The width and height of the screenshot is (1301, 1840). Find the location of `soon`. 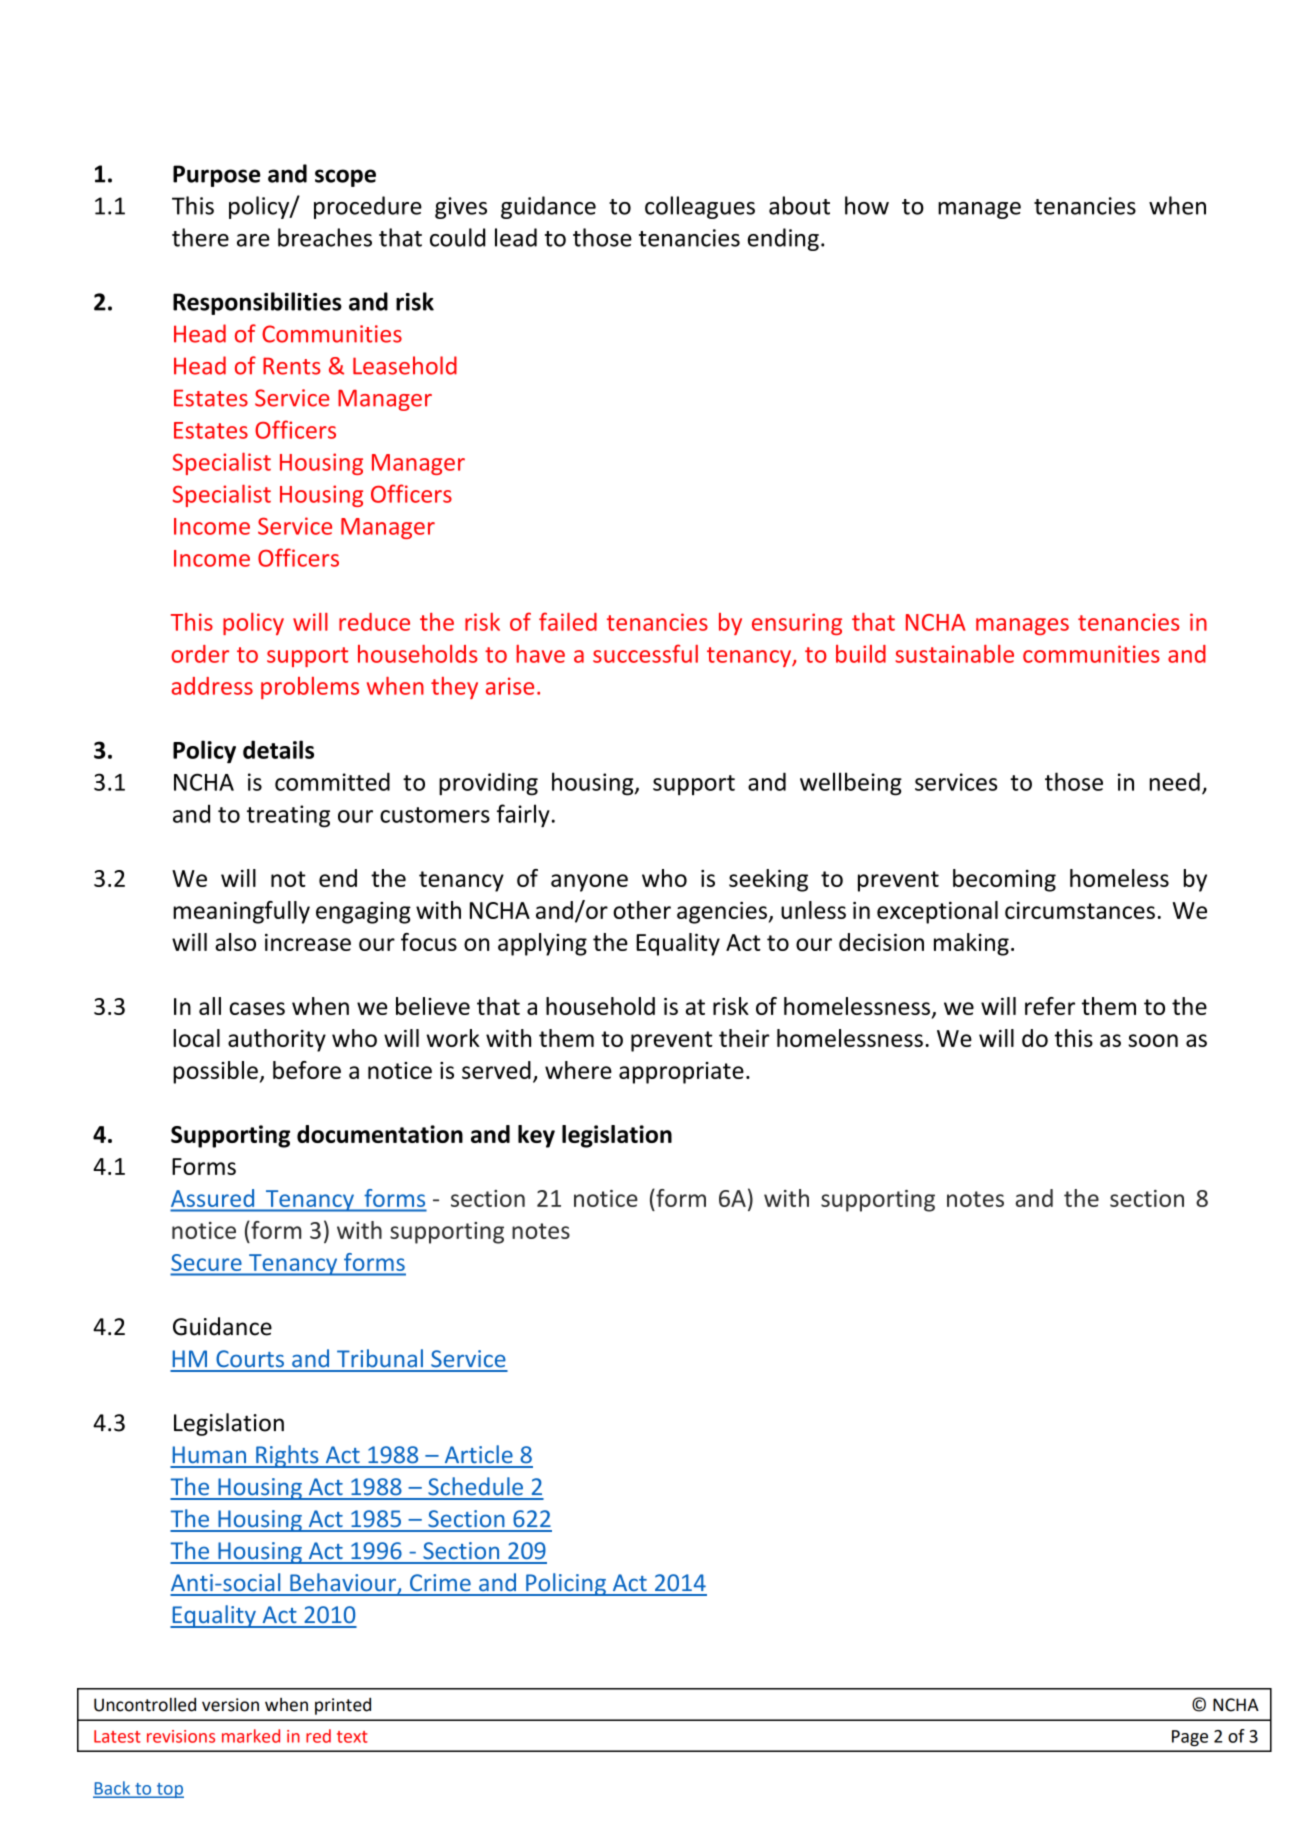

soon is located at coordinates (1153, 1040).
